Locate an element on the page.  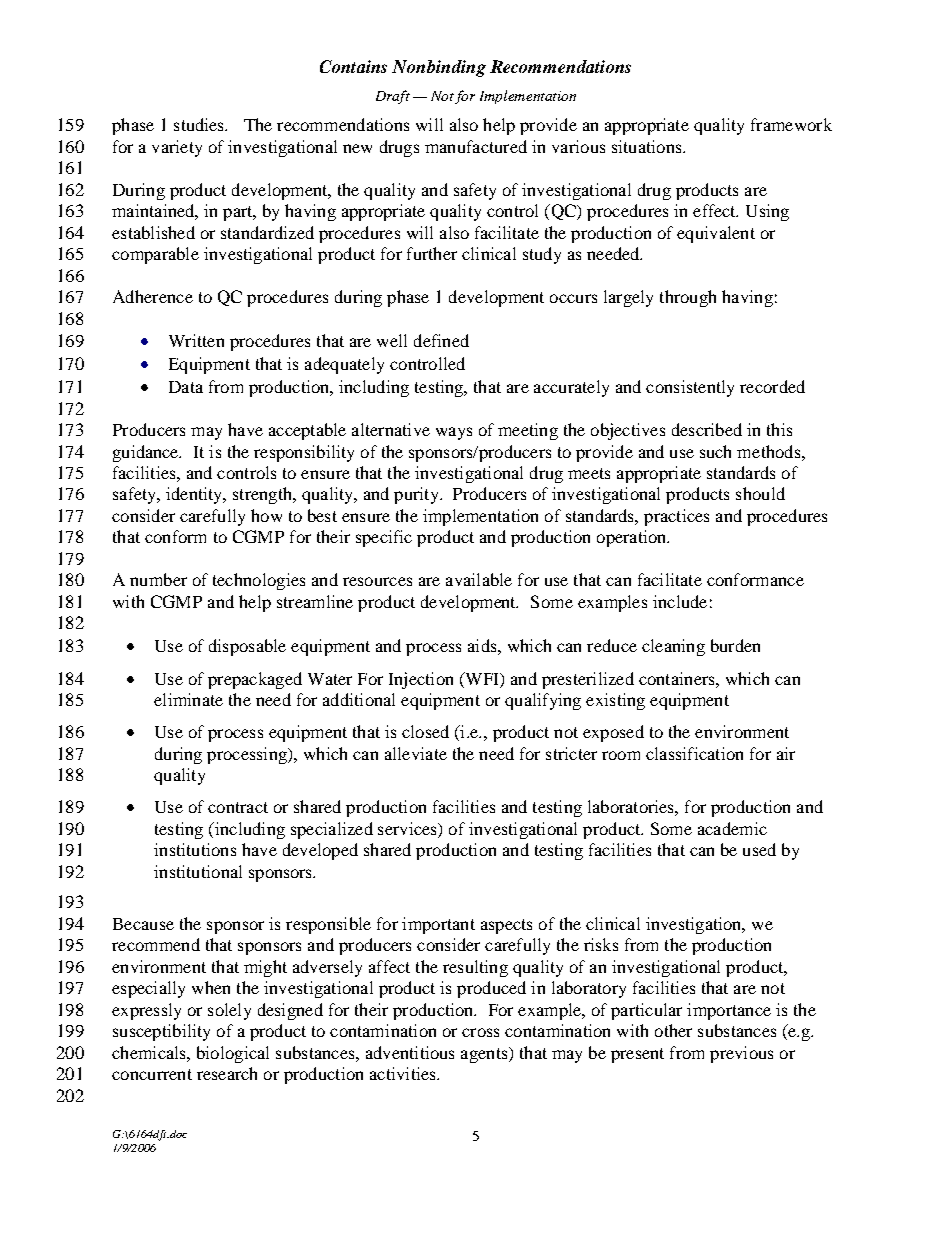
framework is located at coordinates (791, 124).
